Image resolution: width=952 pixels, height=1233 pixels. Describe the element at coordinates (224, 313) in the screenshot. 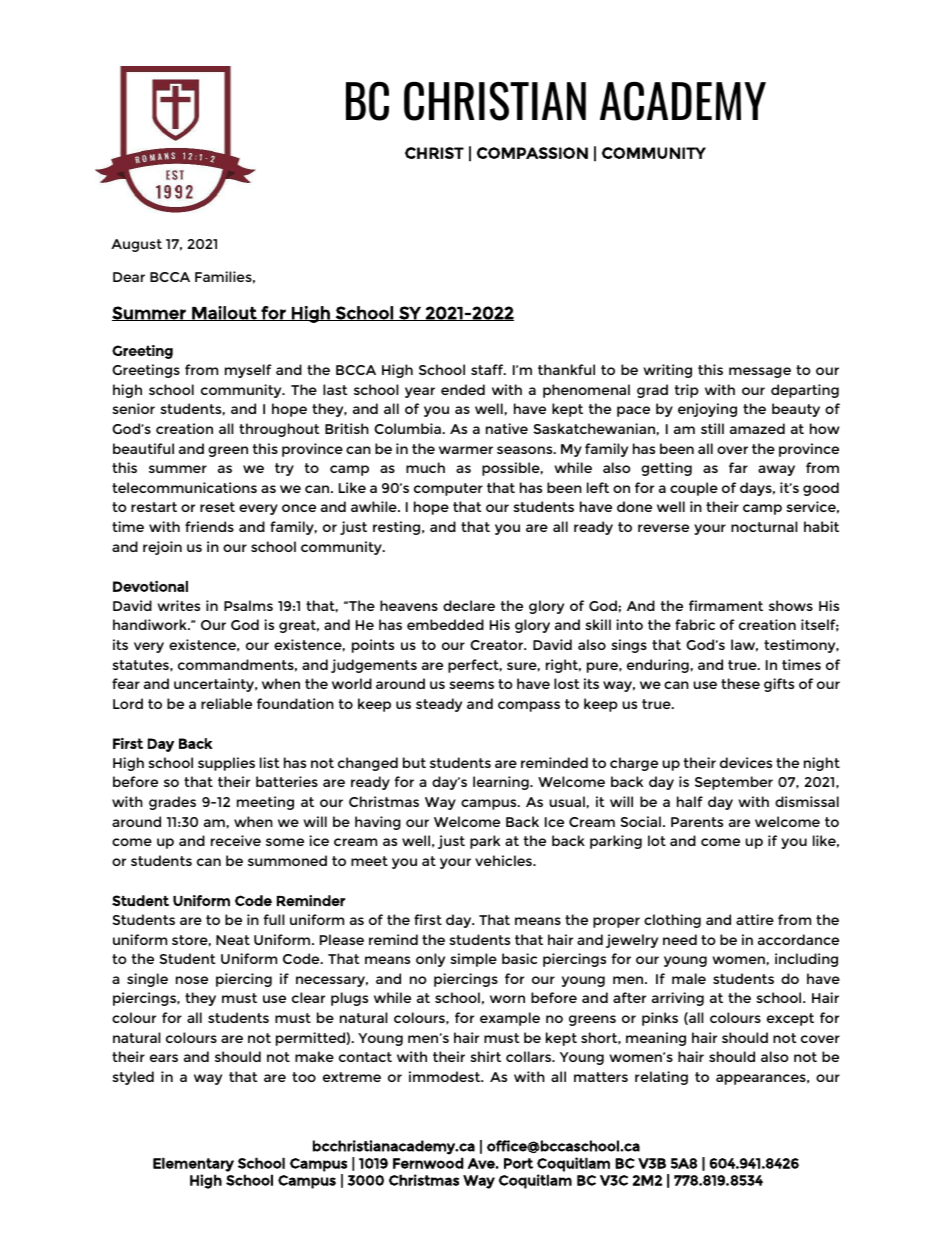

I see `Mailout` at that location.
